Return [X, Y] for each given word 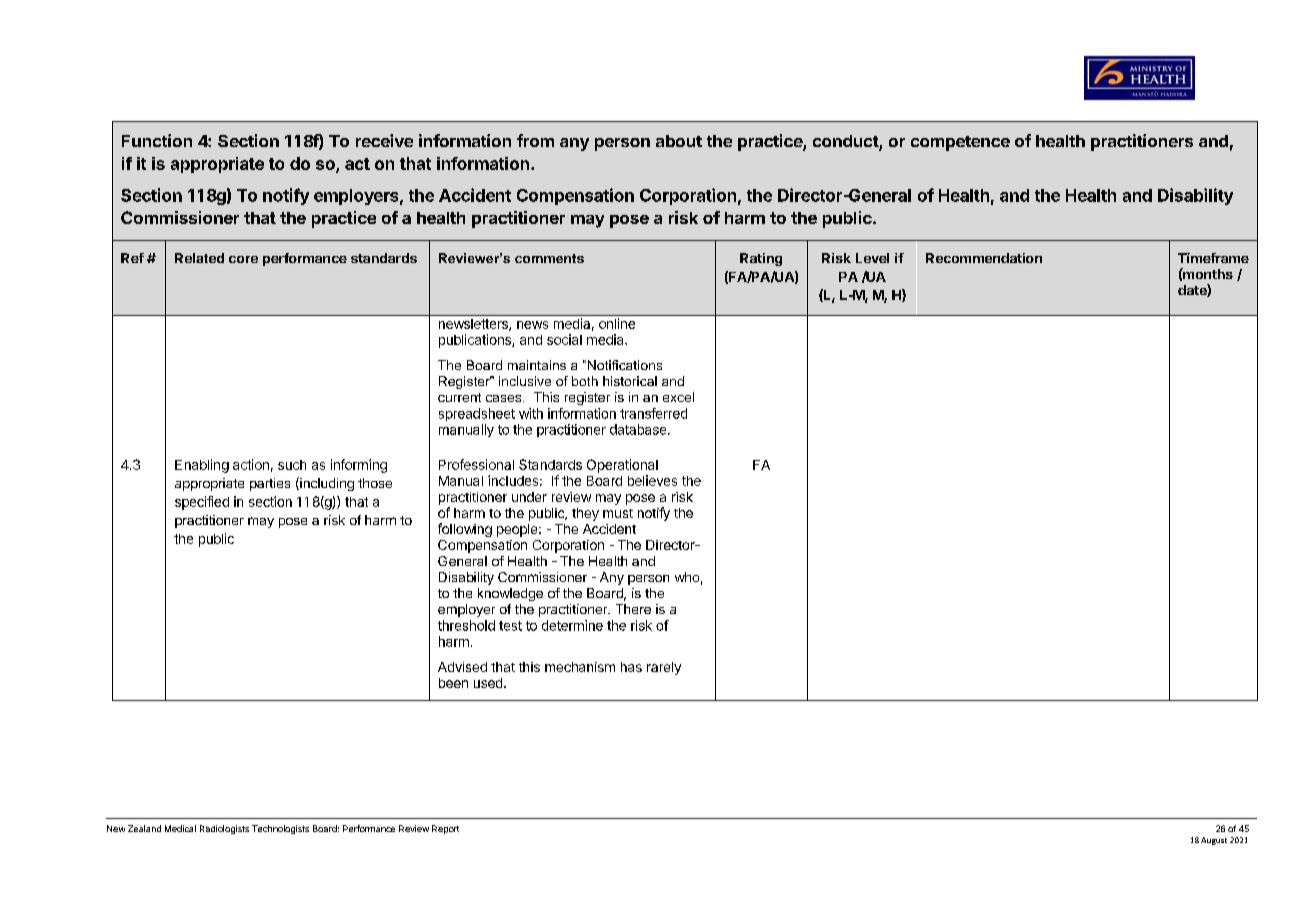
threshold [466, 625]
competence [960, 143]
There [633, 609]
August [1214, 841]
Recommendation [984, 258]
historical [630, 381]
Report [445, 829]
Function [157, 140]
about [679, 141]
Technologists [280, 829]
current [459, 397]
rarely [664, 668]
